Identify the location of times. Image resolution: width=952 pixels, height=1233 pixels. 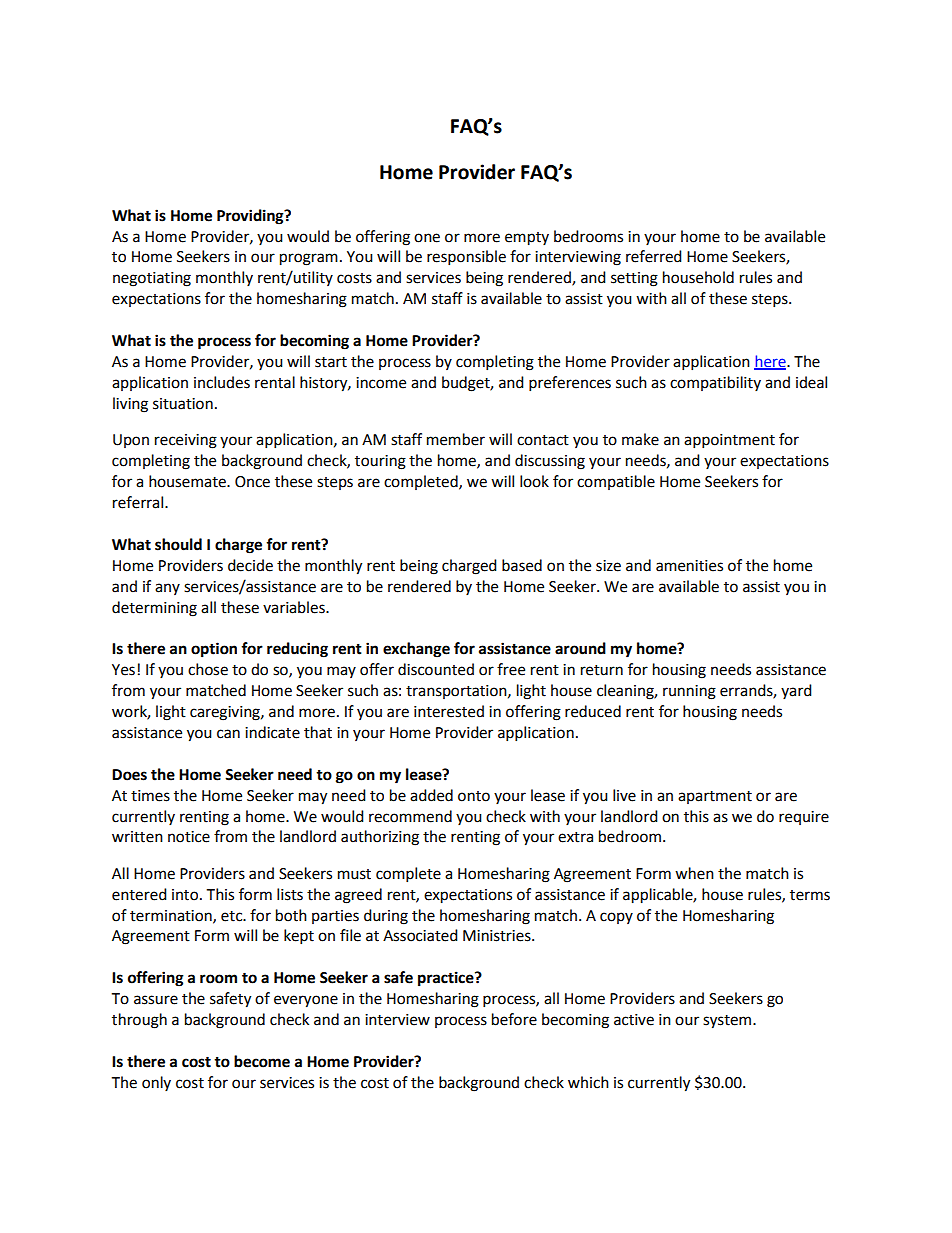
(150, 796).
